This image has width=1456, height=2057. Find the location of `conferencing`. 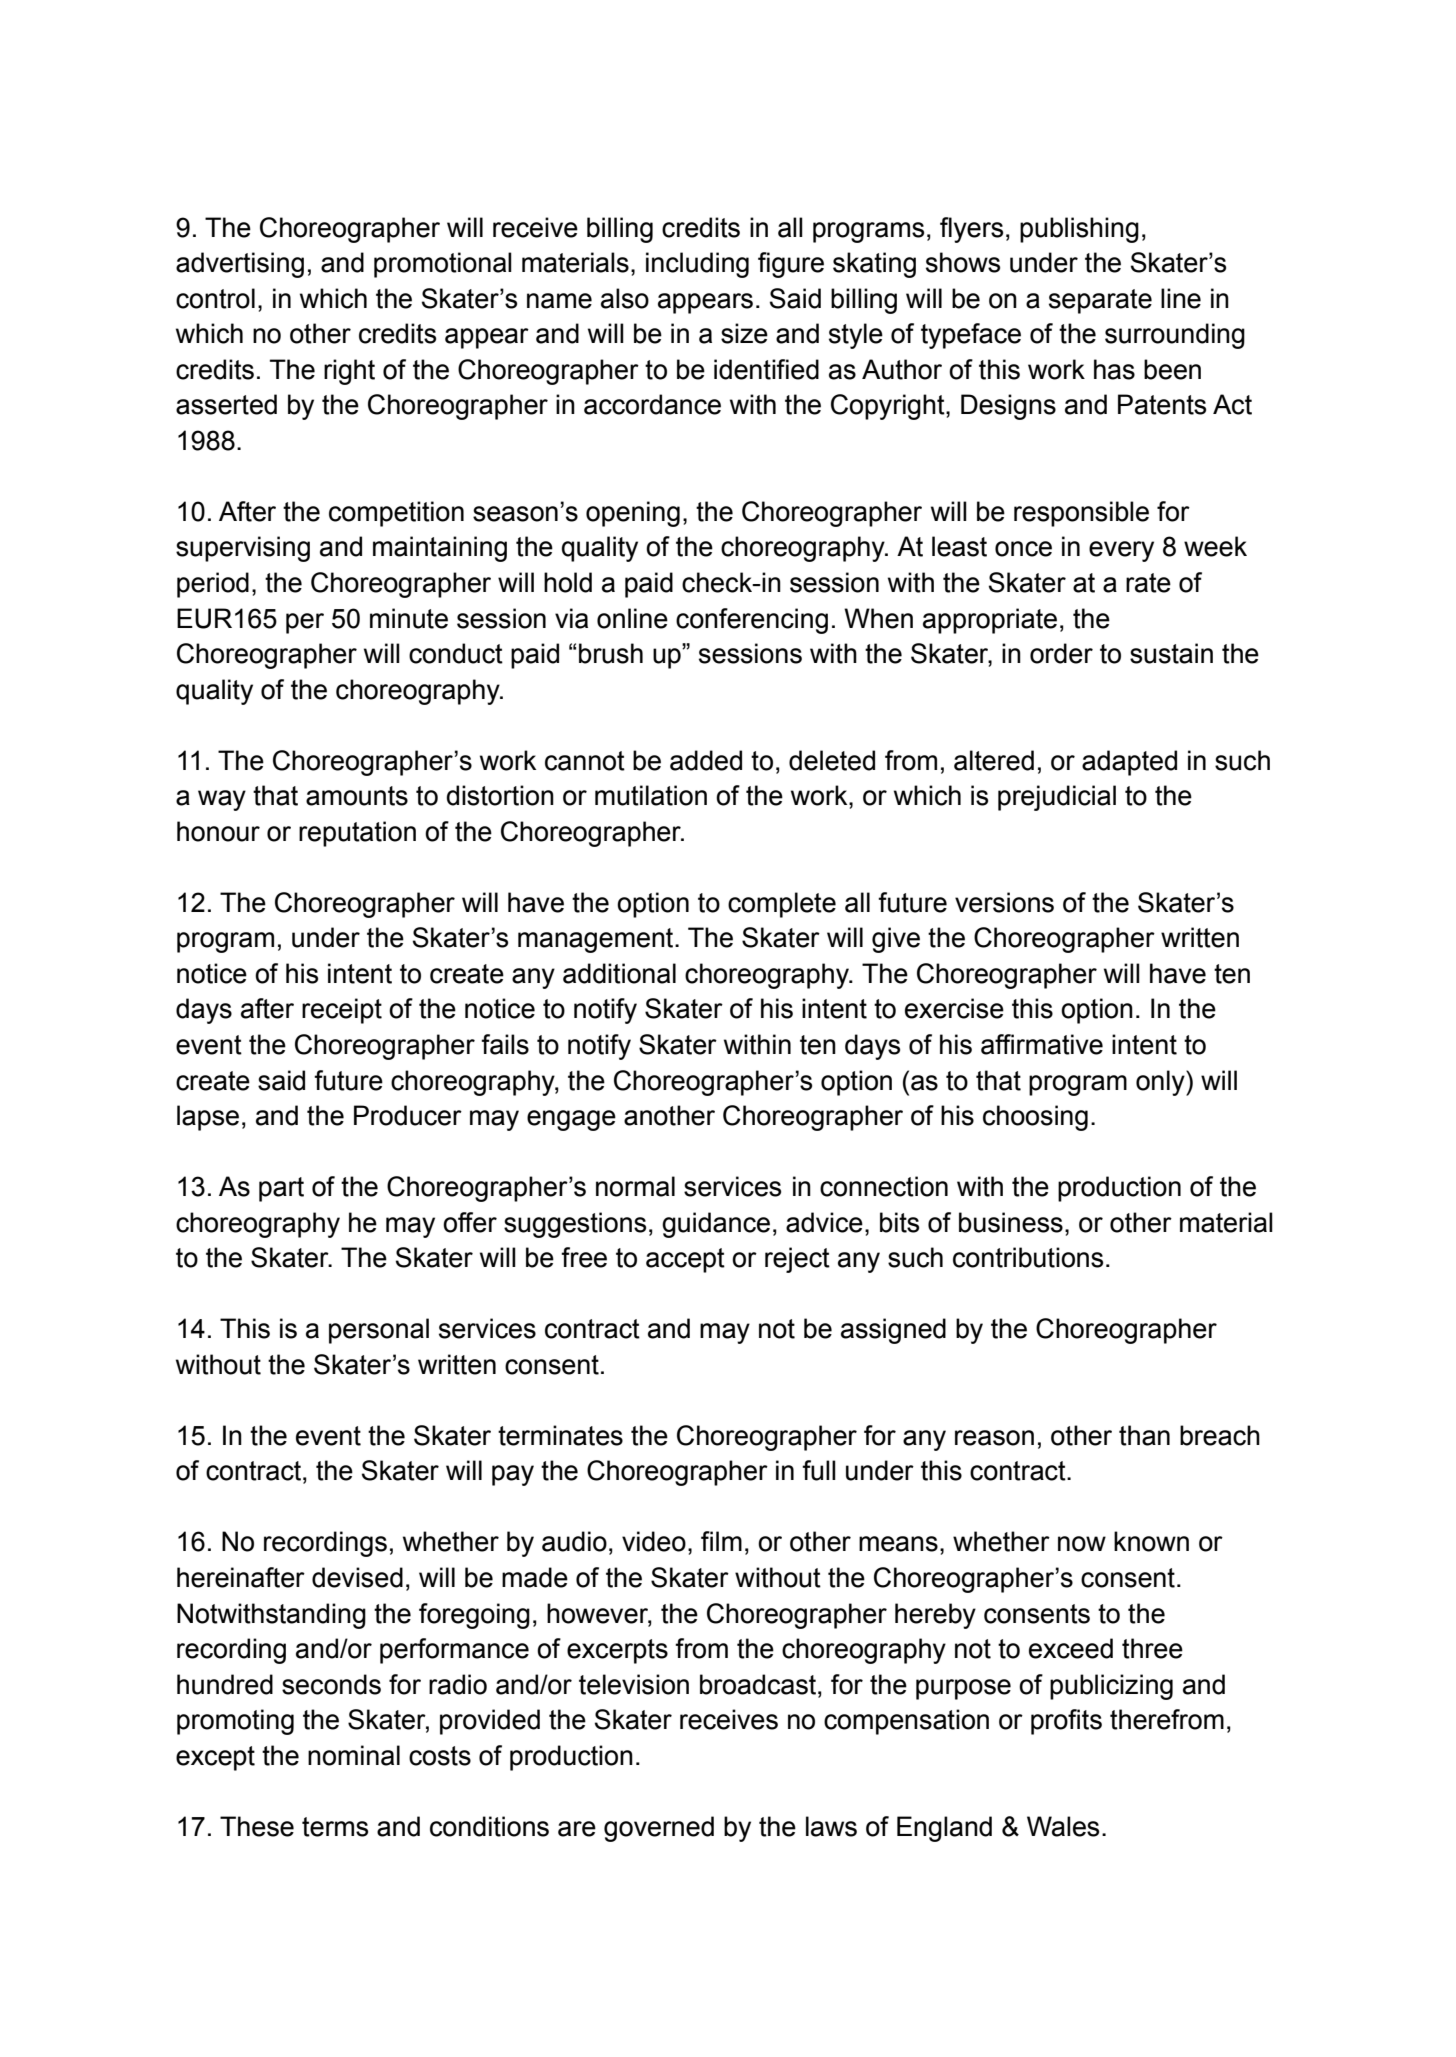

conferencing is located at coordinates (752, 621).
